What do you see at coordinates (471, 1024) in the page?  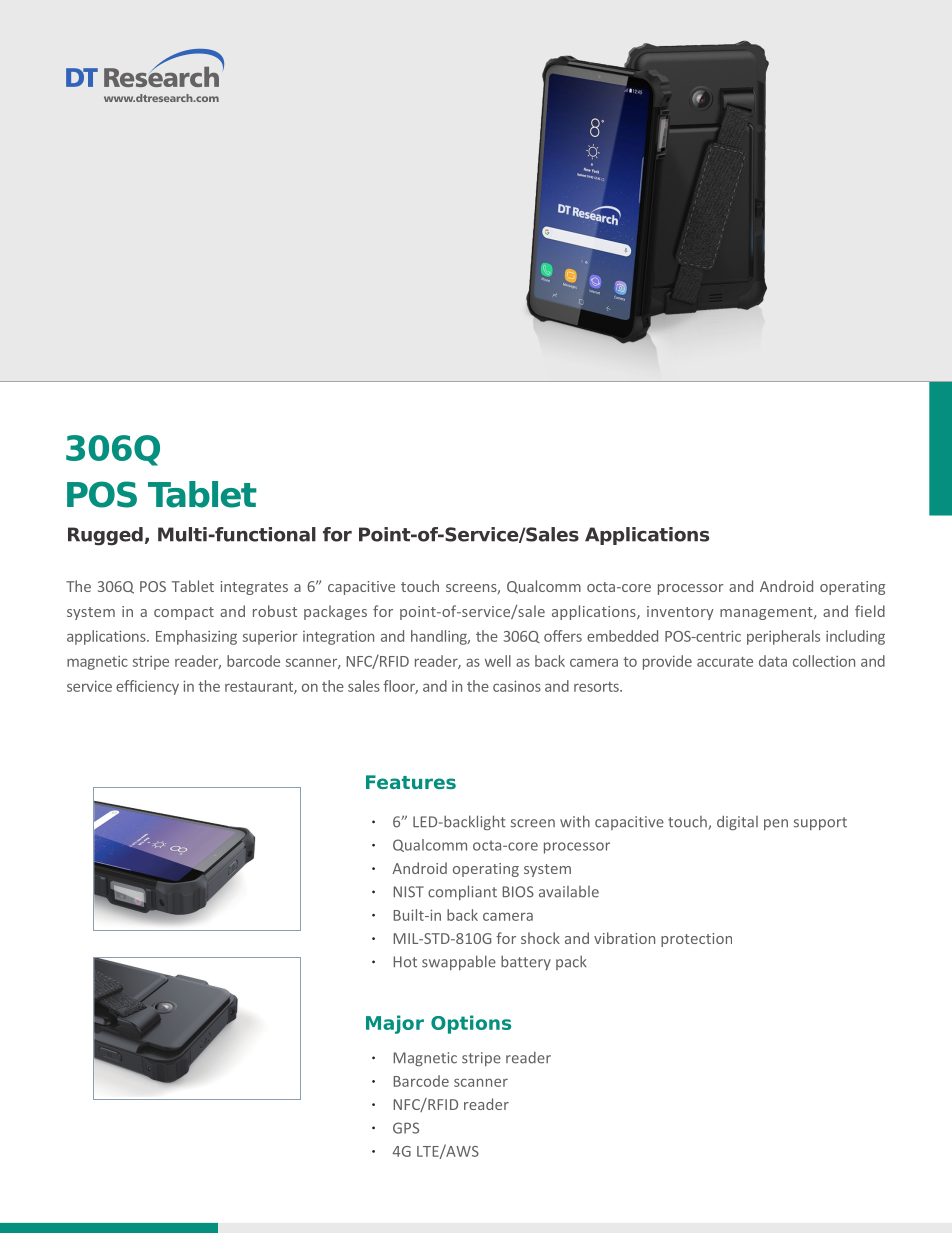 I see `Options` at bounding box center [471, 1024].
